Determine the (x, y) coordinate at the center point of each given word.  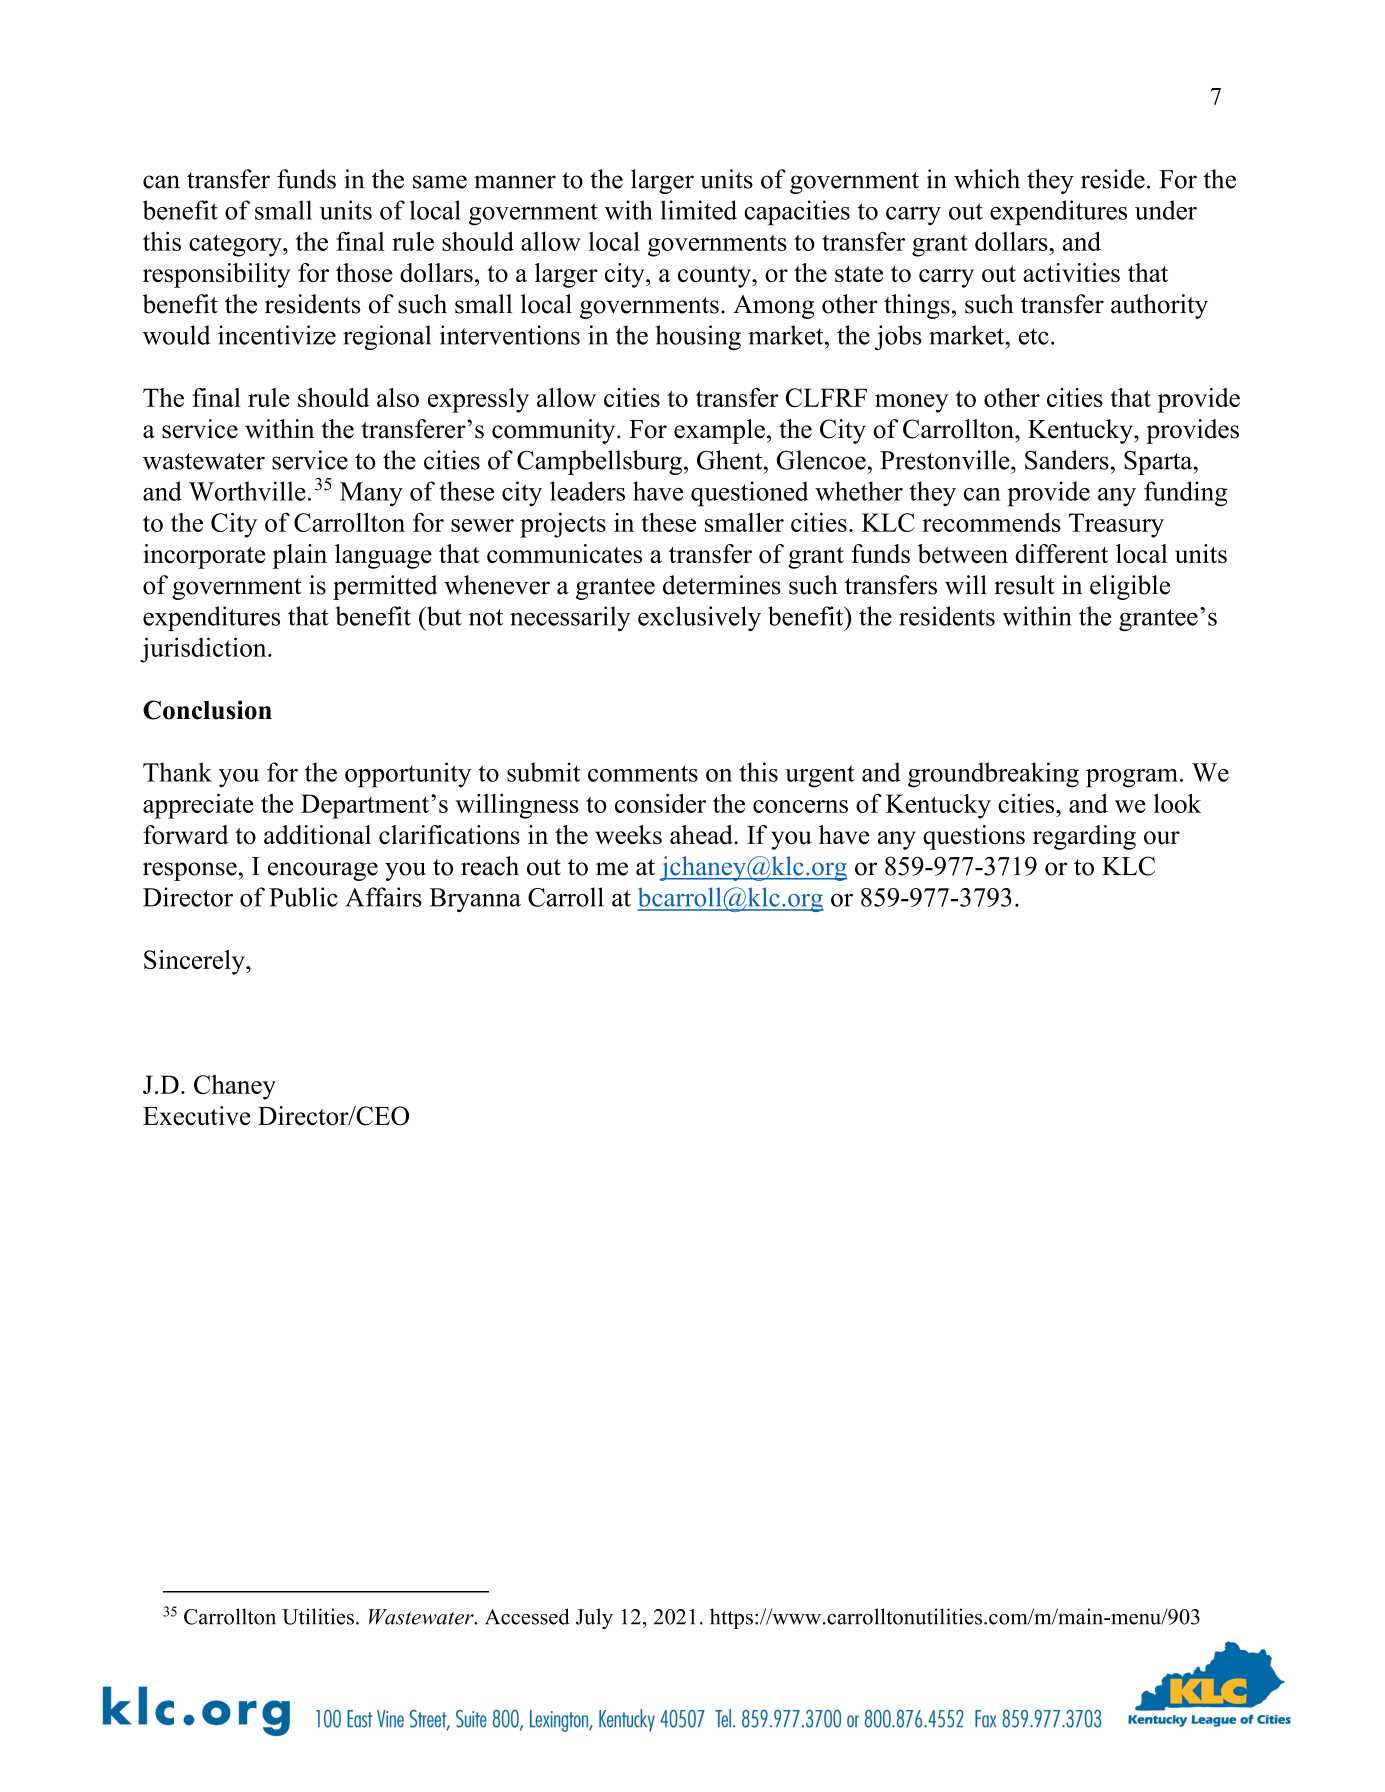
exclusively (699, 618)
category (236, 245)
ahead (702, 835)
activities (1071, 273)
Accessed (527, 1616)
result (1024, 585)
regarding (1084, 837)
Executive (197, 1116)
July (594, 1618)
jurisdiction (204, 650)
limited (698, 210)
